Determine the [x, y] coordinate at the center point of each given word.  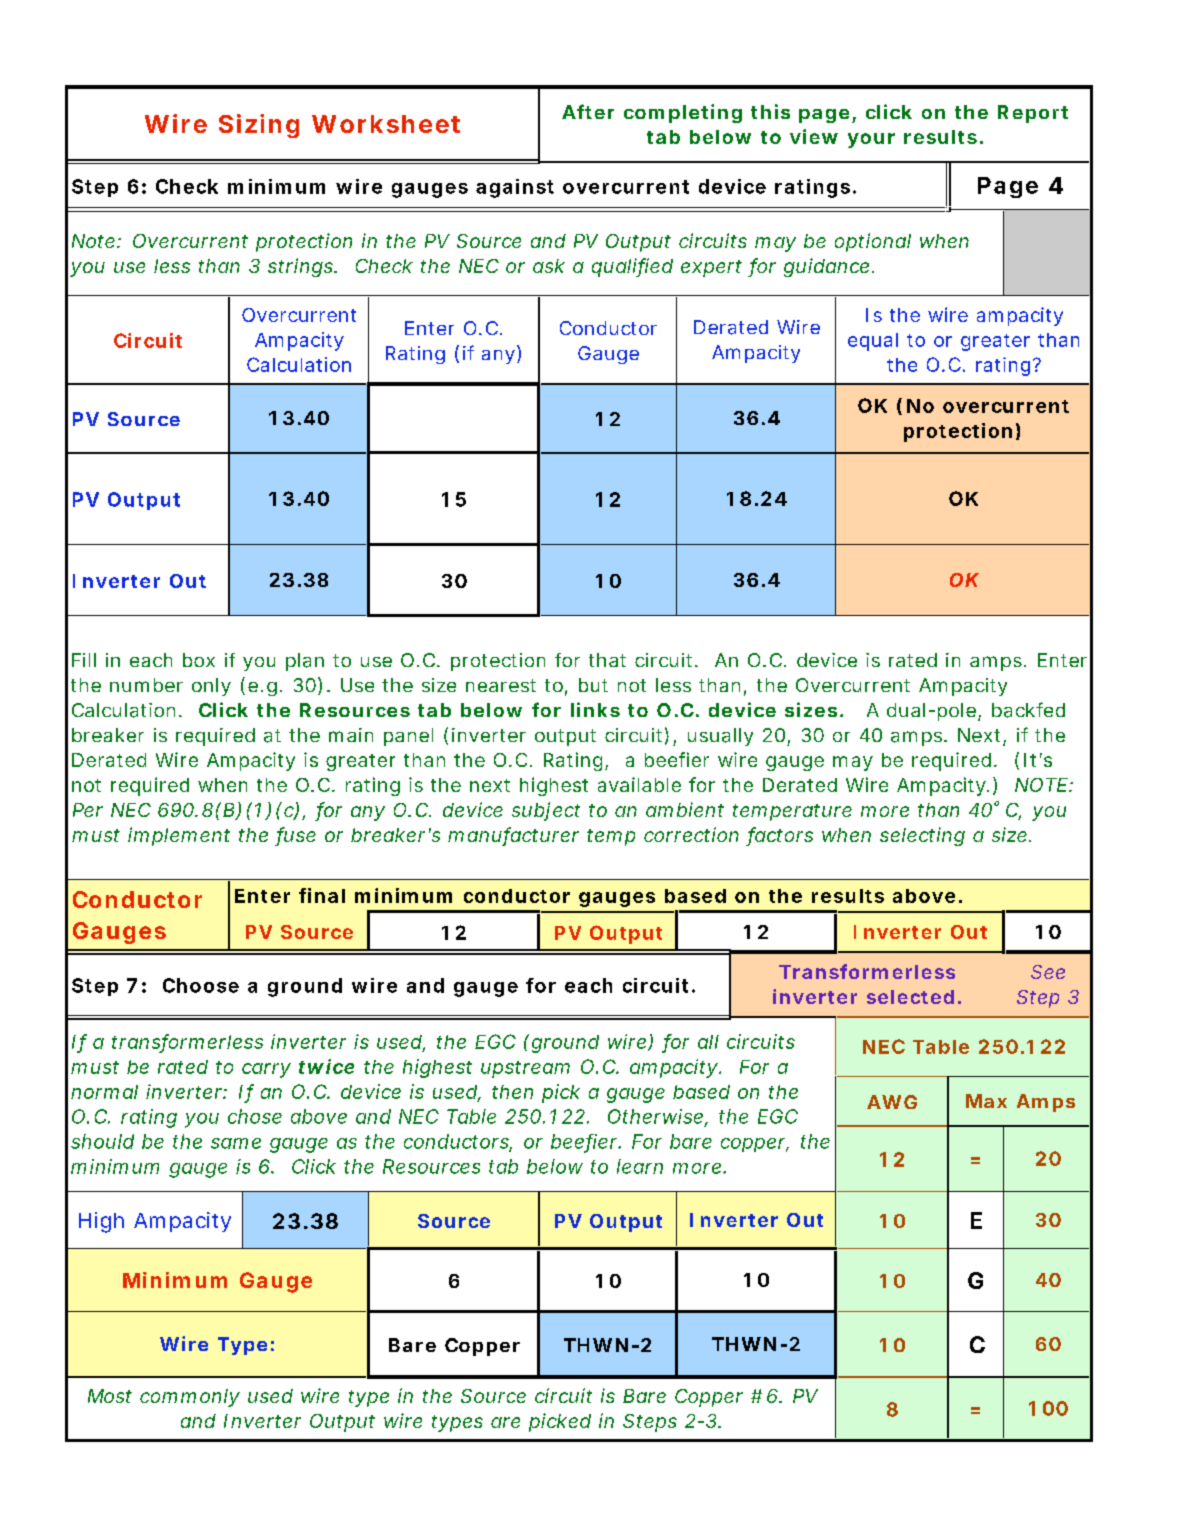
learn [640, 1166]
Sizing [259, 126]
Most [110, 1396]
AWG [892, 1102]
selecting [922, 836]
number [146, 685]
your [871, 140]
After [588, 111]
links [595, 709]
